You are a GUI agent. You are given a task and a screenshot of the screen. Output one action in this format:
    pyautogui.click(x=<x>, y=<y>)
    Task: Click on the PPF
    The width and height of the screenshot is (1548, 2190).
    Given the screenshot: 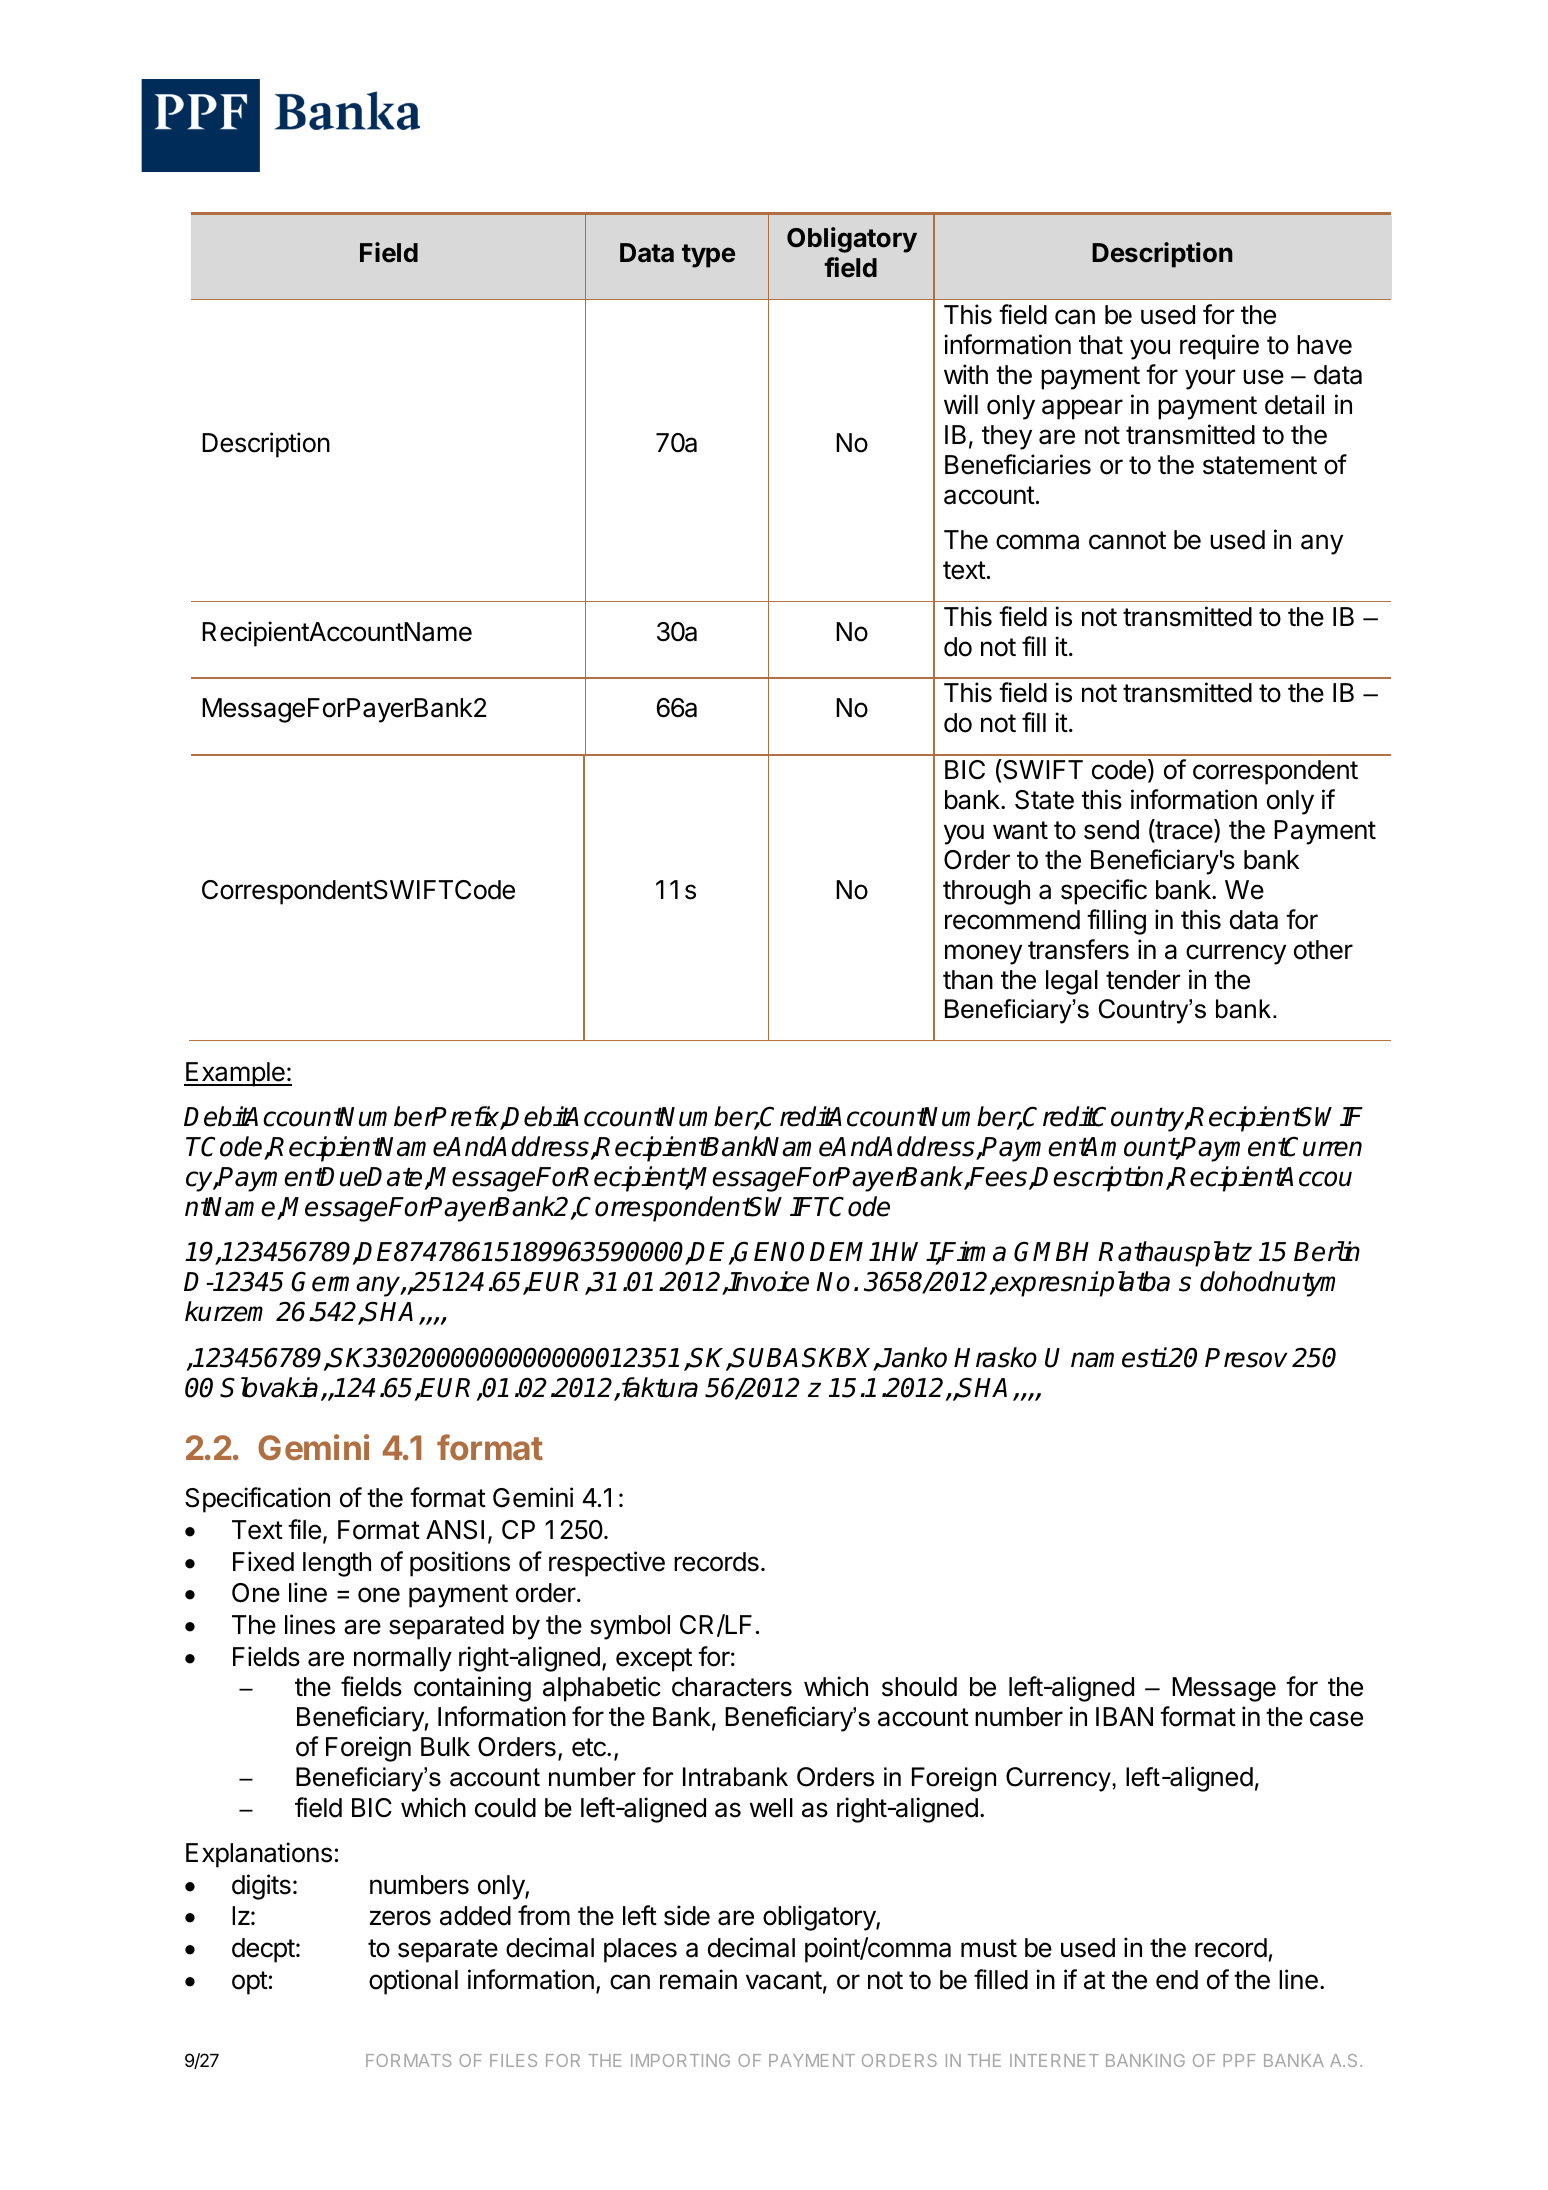 What is the action you would take?
    pyautogui.click(x=1239, y=2060)
